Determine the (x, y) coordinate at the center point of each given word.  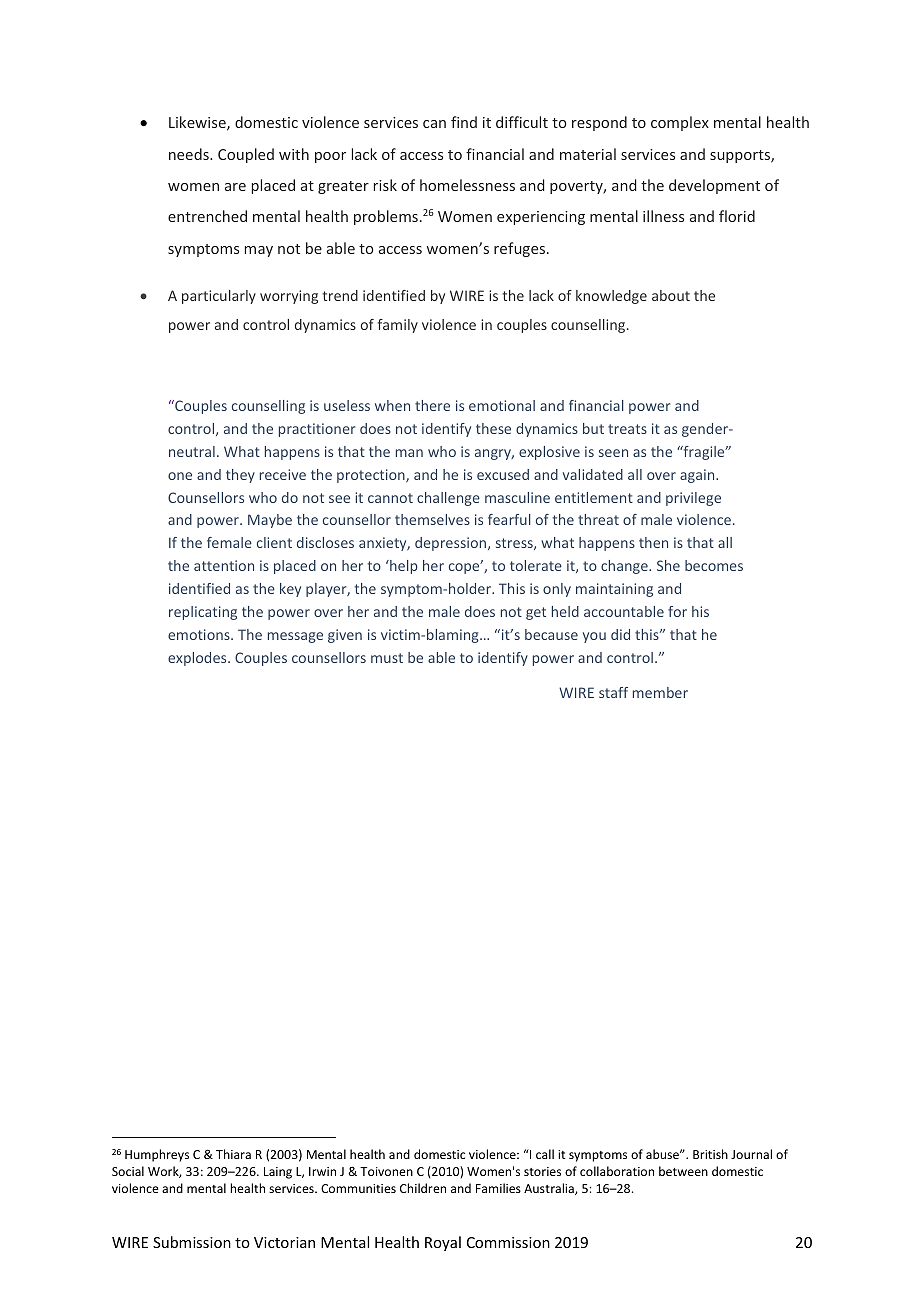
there (432, 405)
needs (190, 154)
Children (423, 1188)
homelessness (467, 185)
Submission (192, 1242)
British (710, 1154)
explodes (198, 659)
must (387, 658)
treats (627, 429)
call (545, 1154)
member (660, 692)
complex (680, 123)
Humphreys (157, 1155)
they (240, 476)
